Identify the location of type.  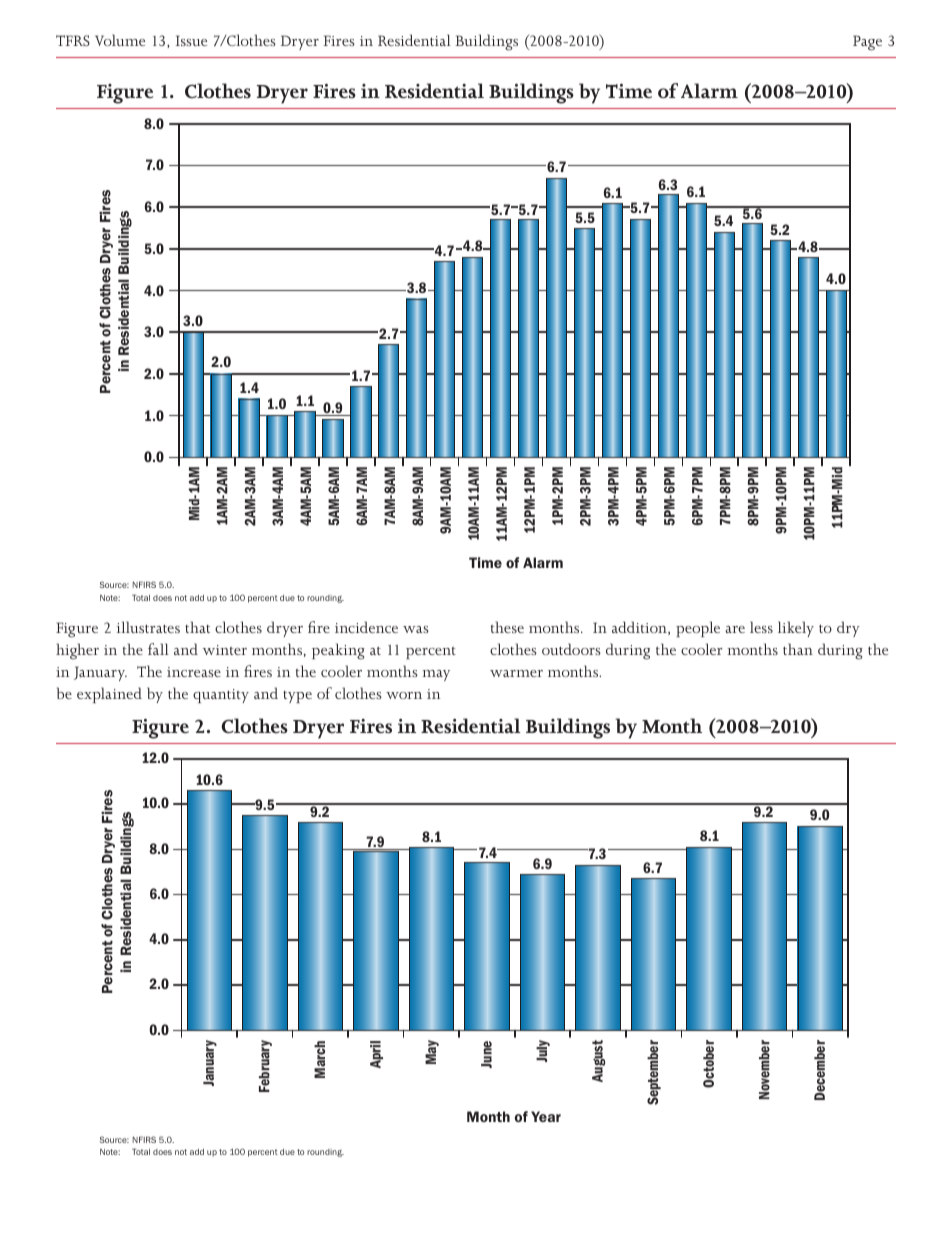
(297, 697).
